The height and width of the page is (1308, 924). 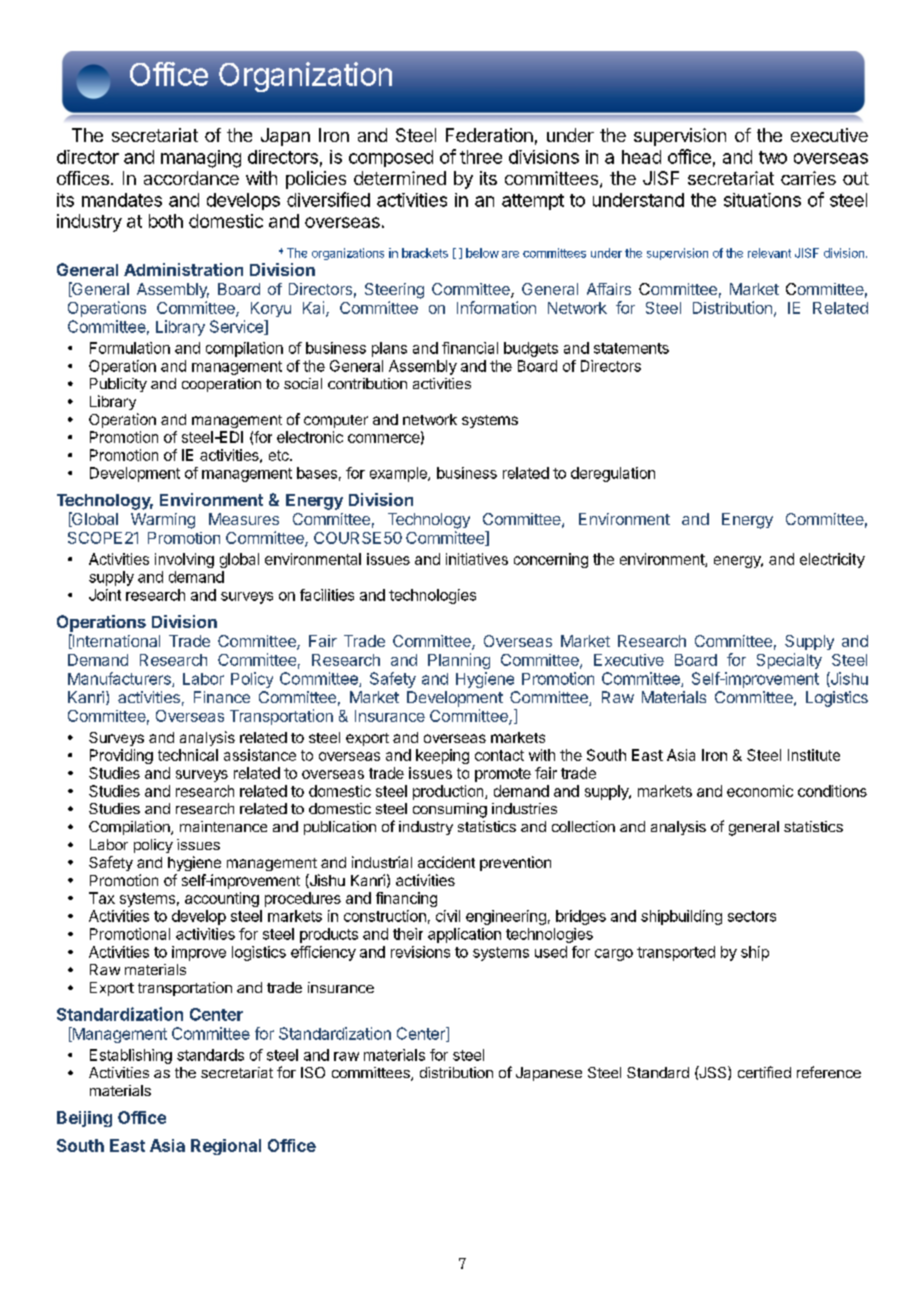 What do you see at coordinates (464, 935) in the page?
I see `application` at bounding box center [464, 935].
